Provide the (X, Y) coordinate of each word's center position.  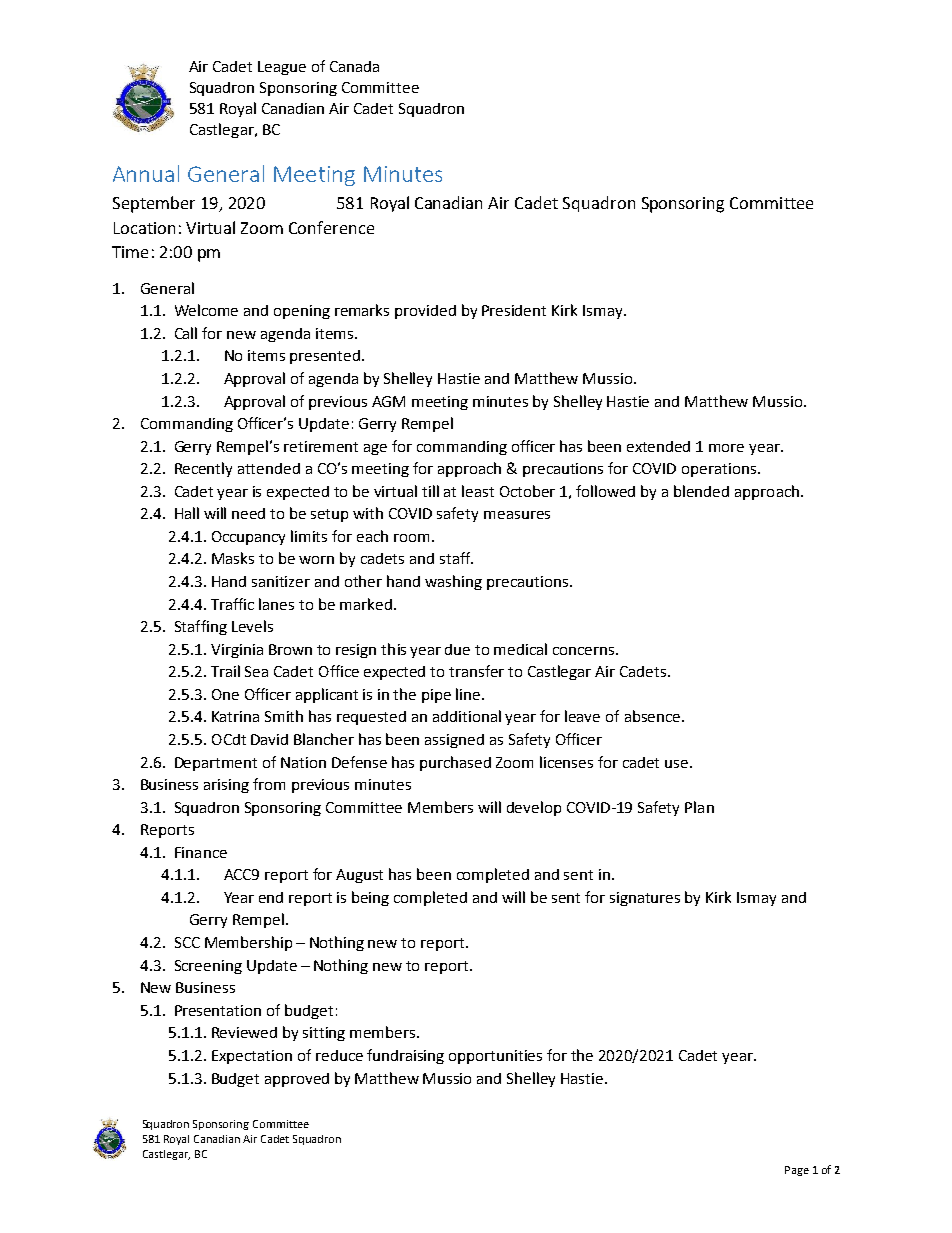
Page (797, 1171)
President (514, 310)
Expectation (252, 1057)
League (282, 68)
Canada (354, 66)
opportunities (495, 1057)
